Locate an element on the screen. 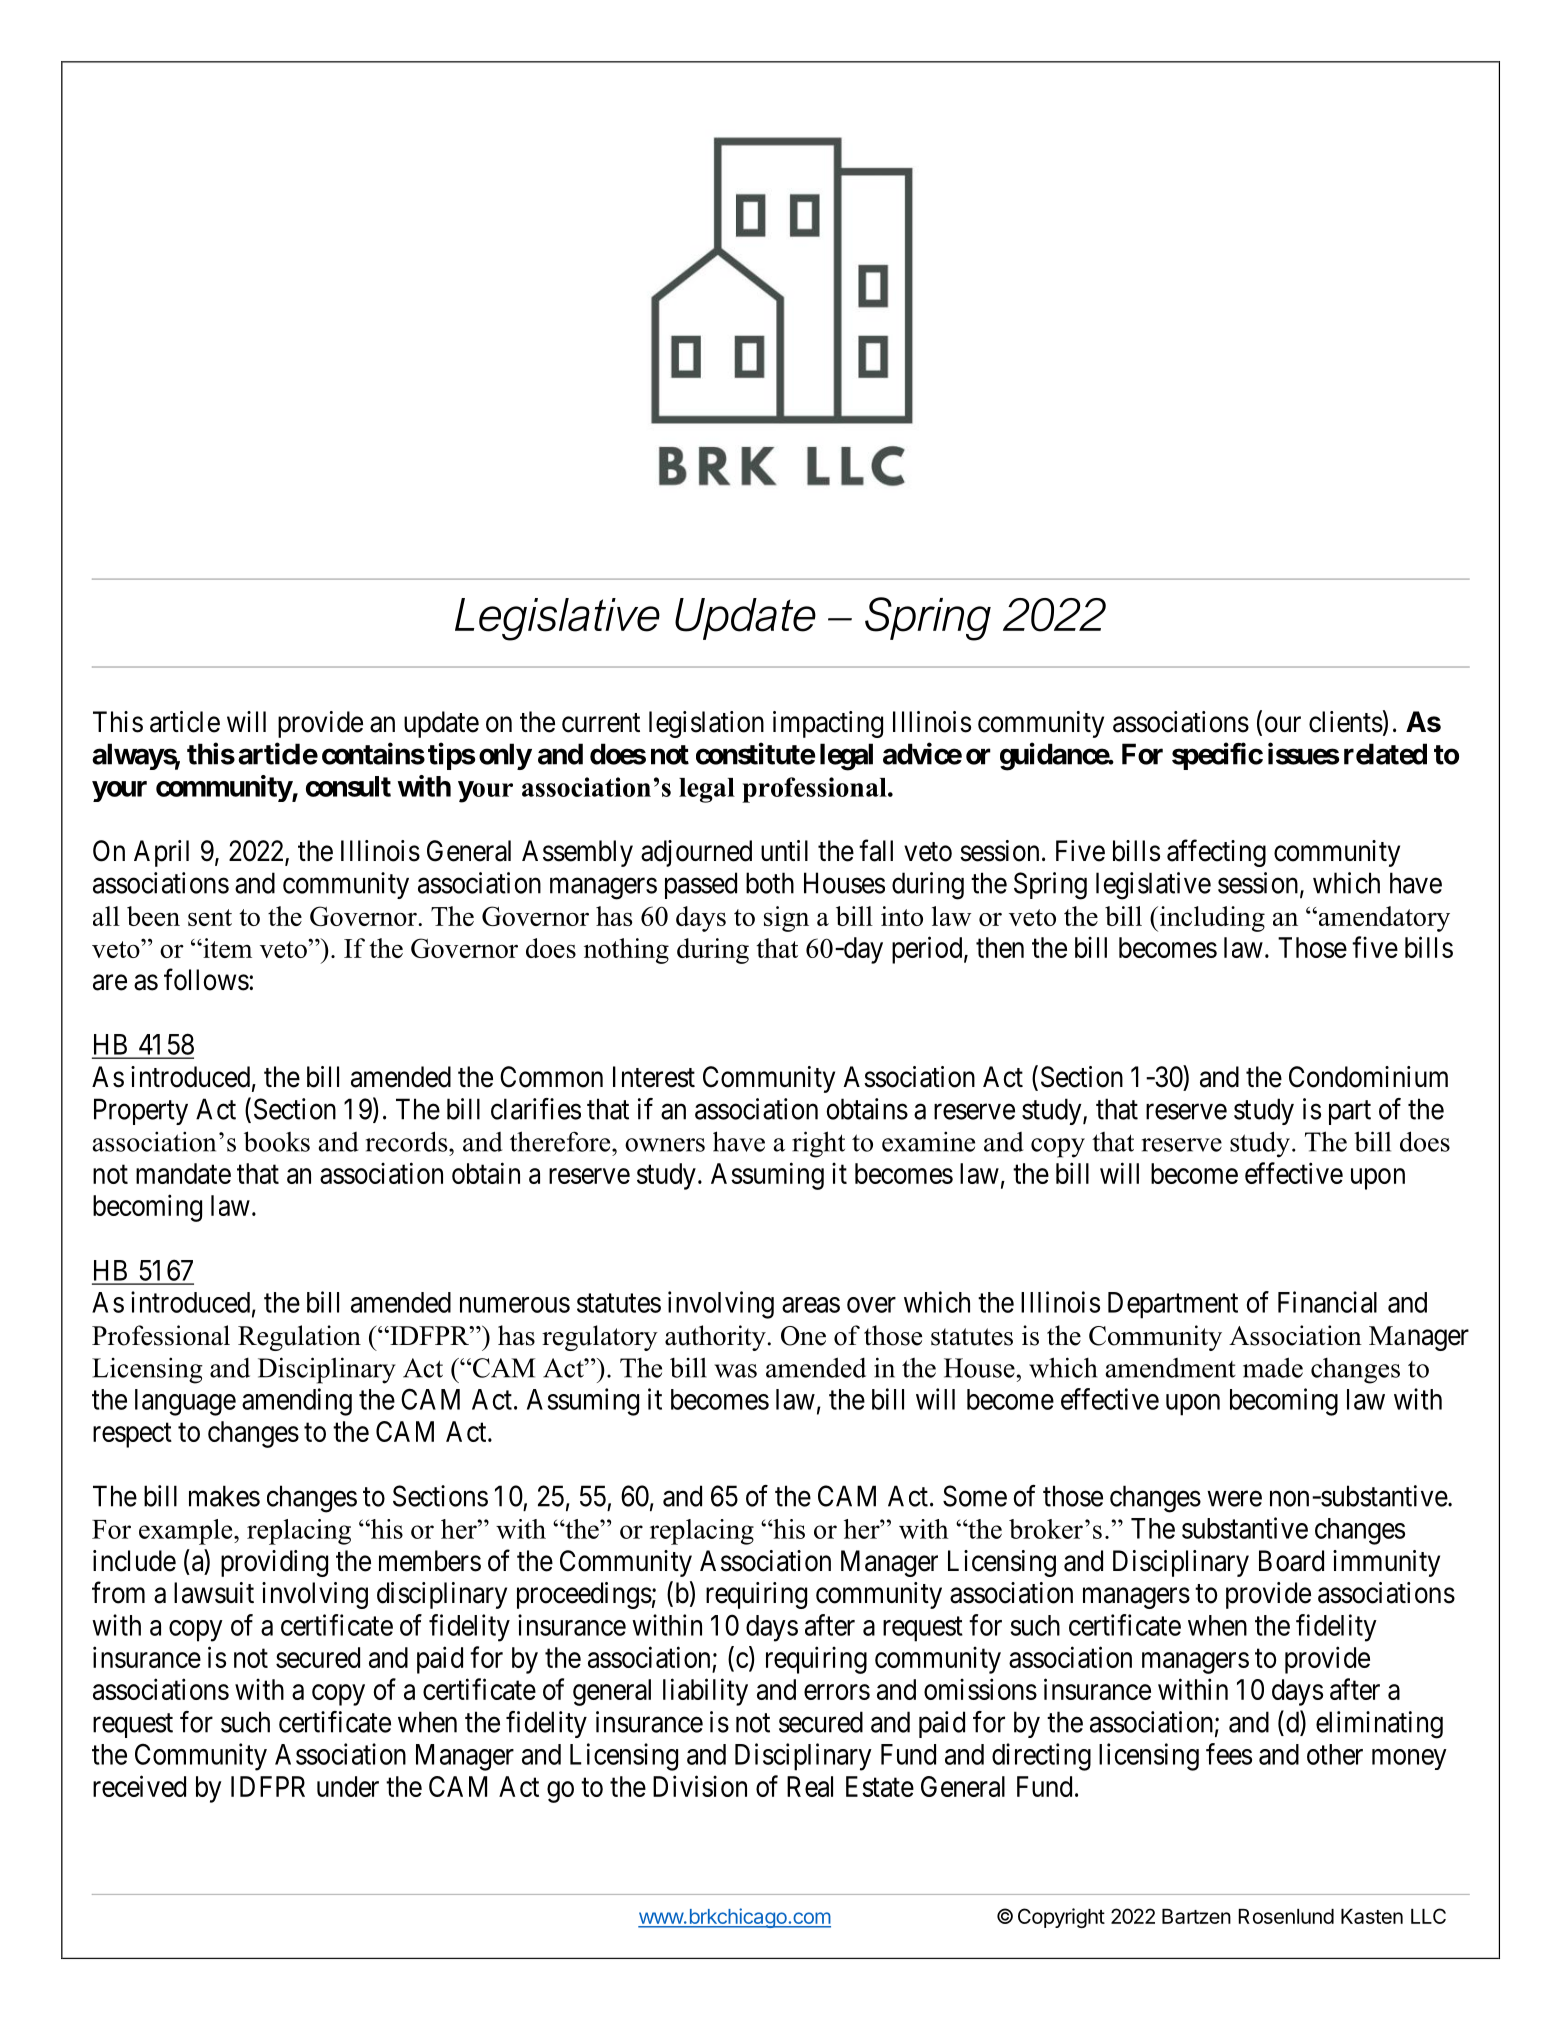  impacting is located at coordinates (828, 724).
